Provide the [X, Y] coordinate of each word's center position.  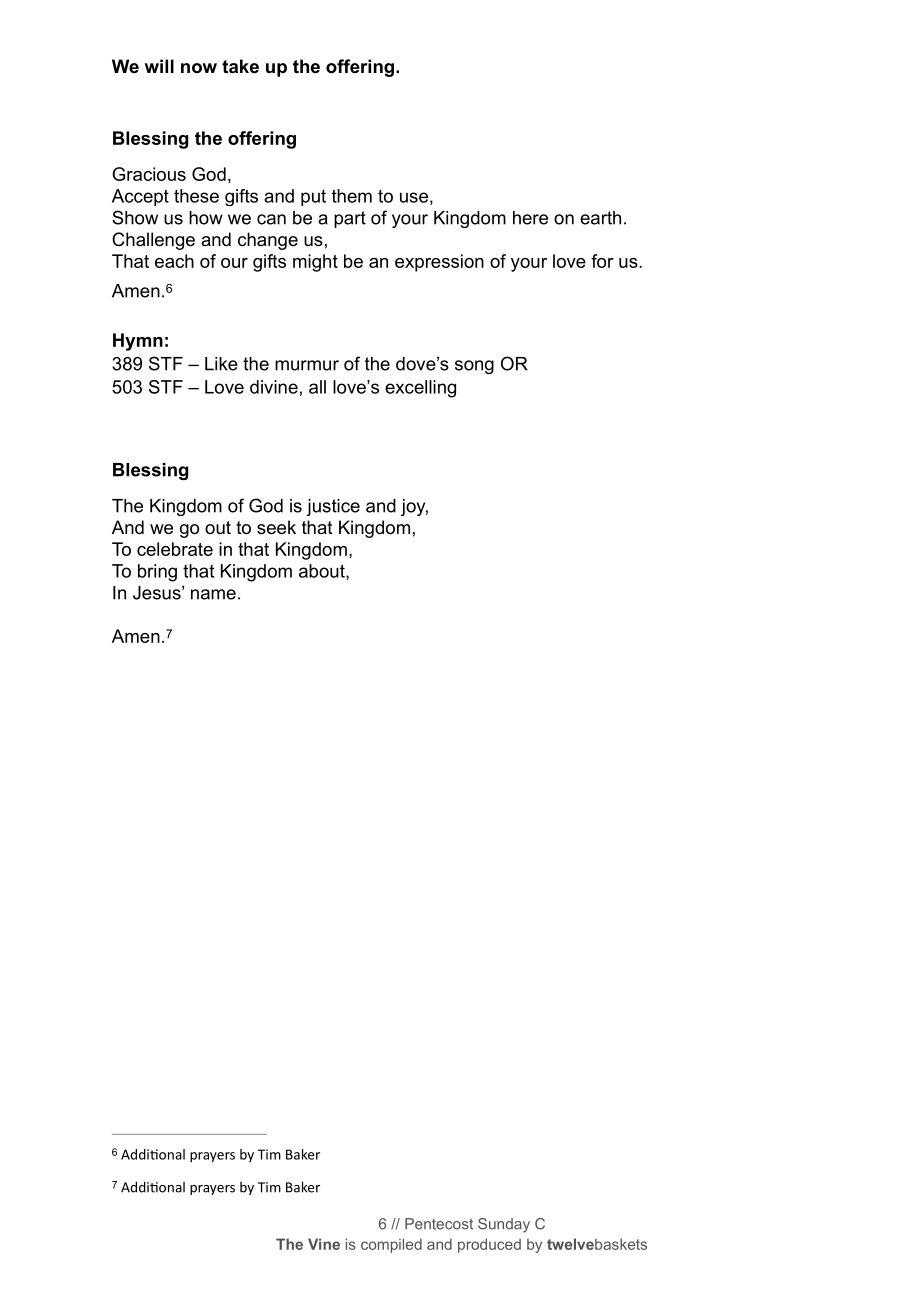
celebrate [175, 549]
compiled [391, 1245]
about [323, 572]
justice [333, 507]
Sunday [504, 1225]
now [199, 68]
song [474, 367]
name [213, 594]
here [530, 218]
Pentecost [439, 1224]
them [352, 196]
